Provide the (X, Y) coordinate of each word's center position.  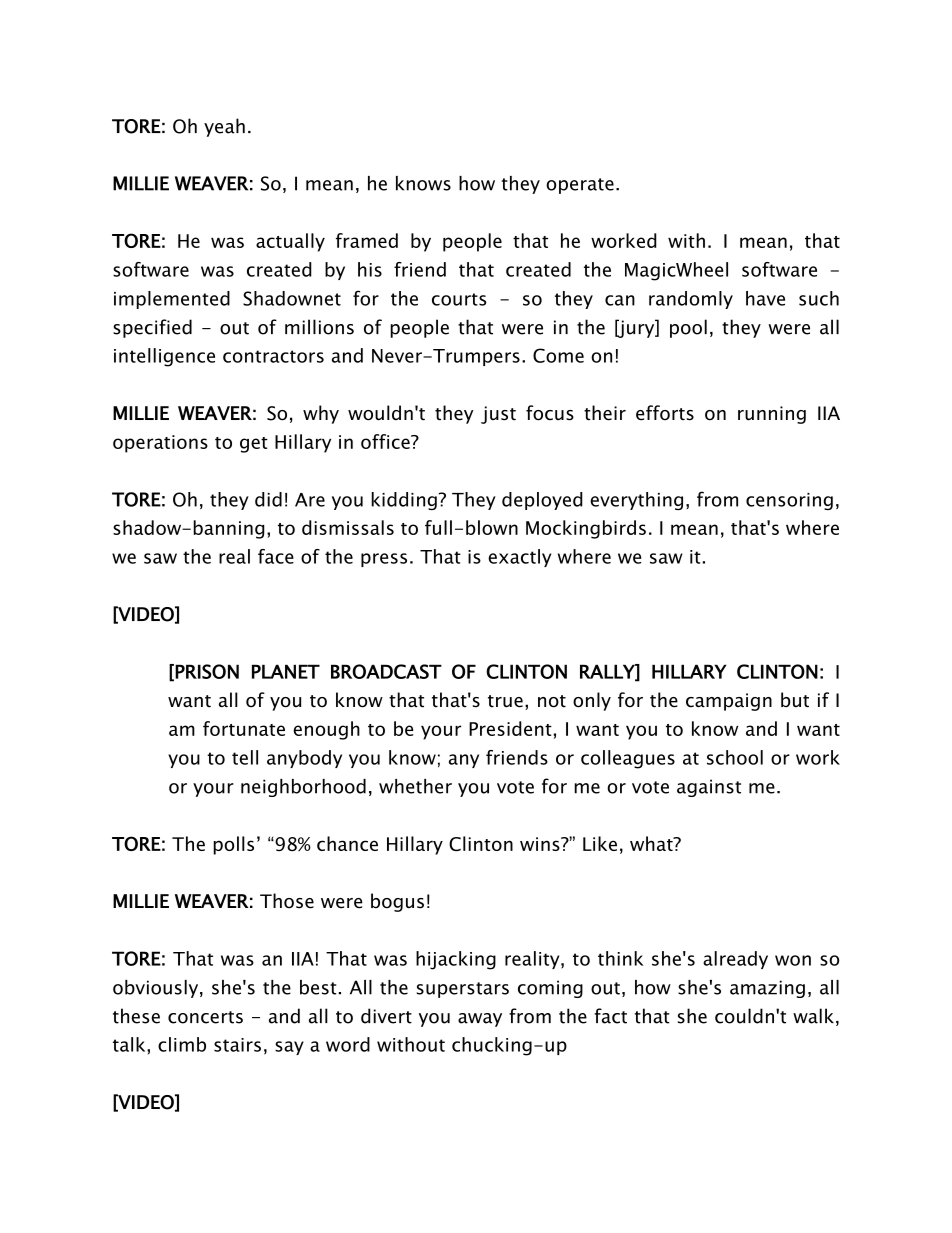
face (276, 556)
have (765, 298)
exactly (519, 558)
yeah (224, 127)
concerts (205, 1017)
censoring (789, 501)
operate (580, 186)
